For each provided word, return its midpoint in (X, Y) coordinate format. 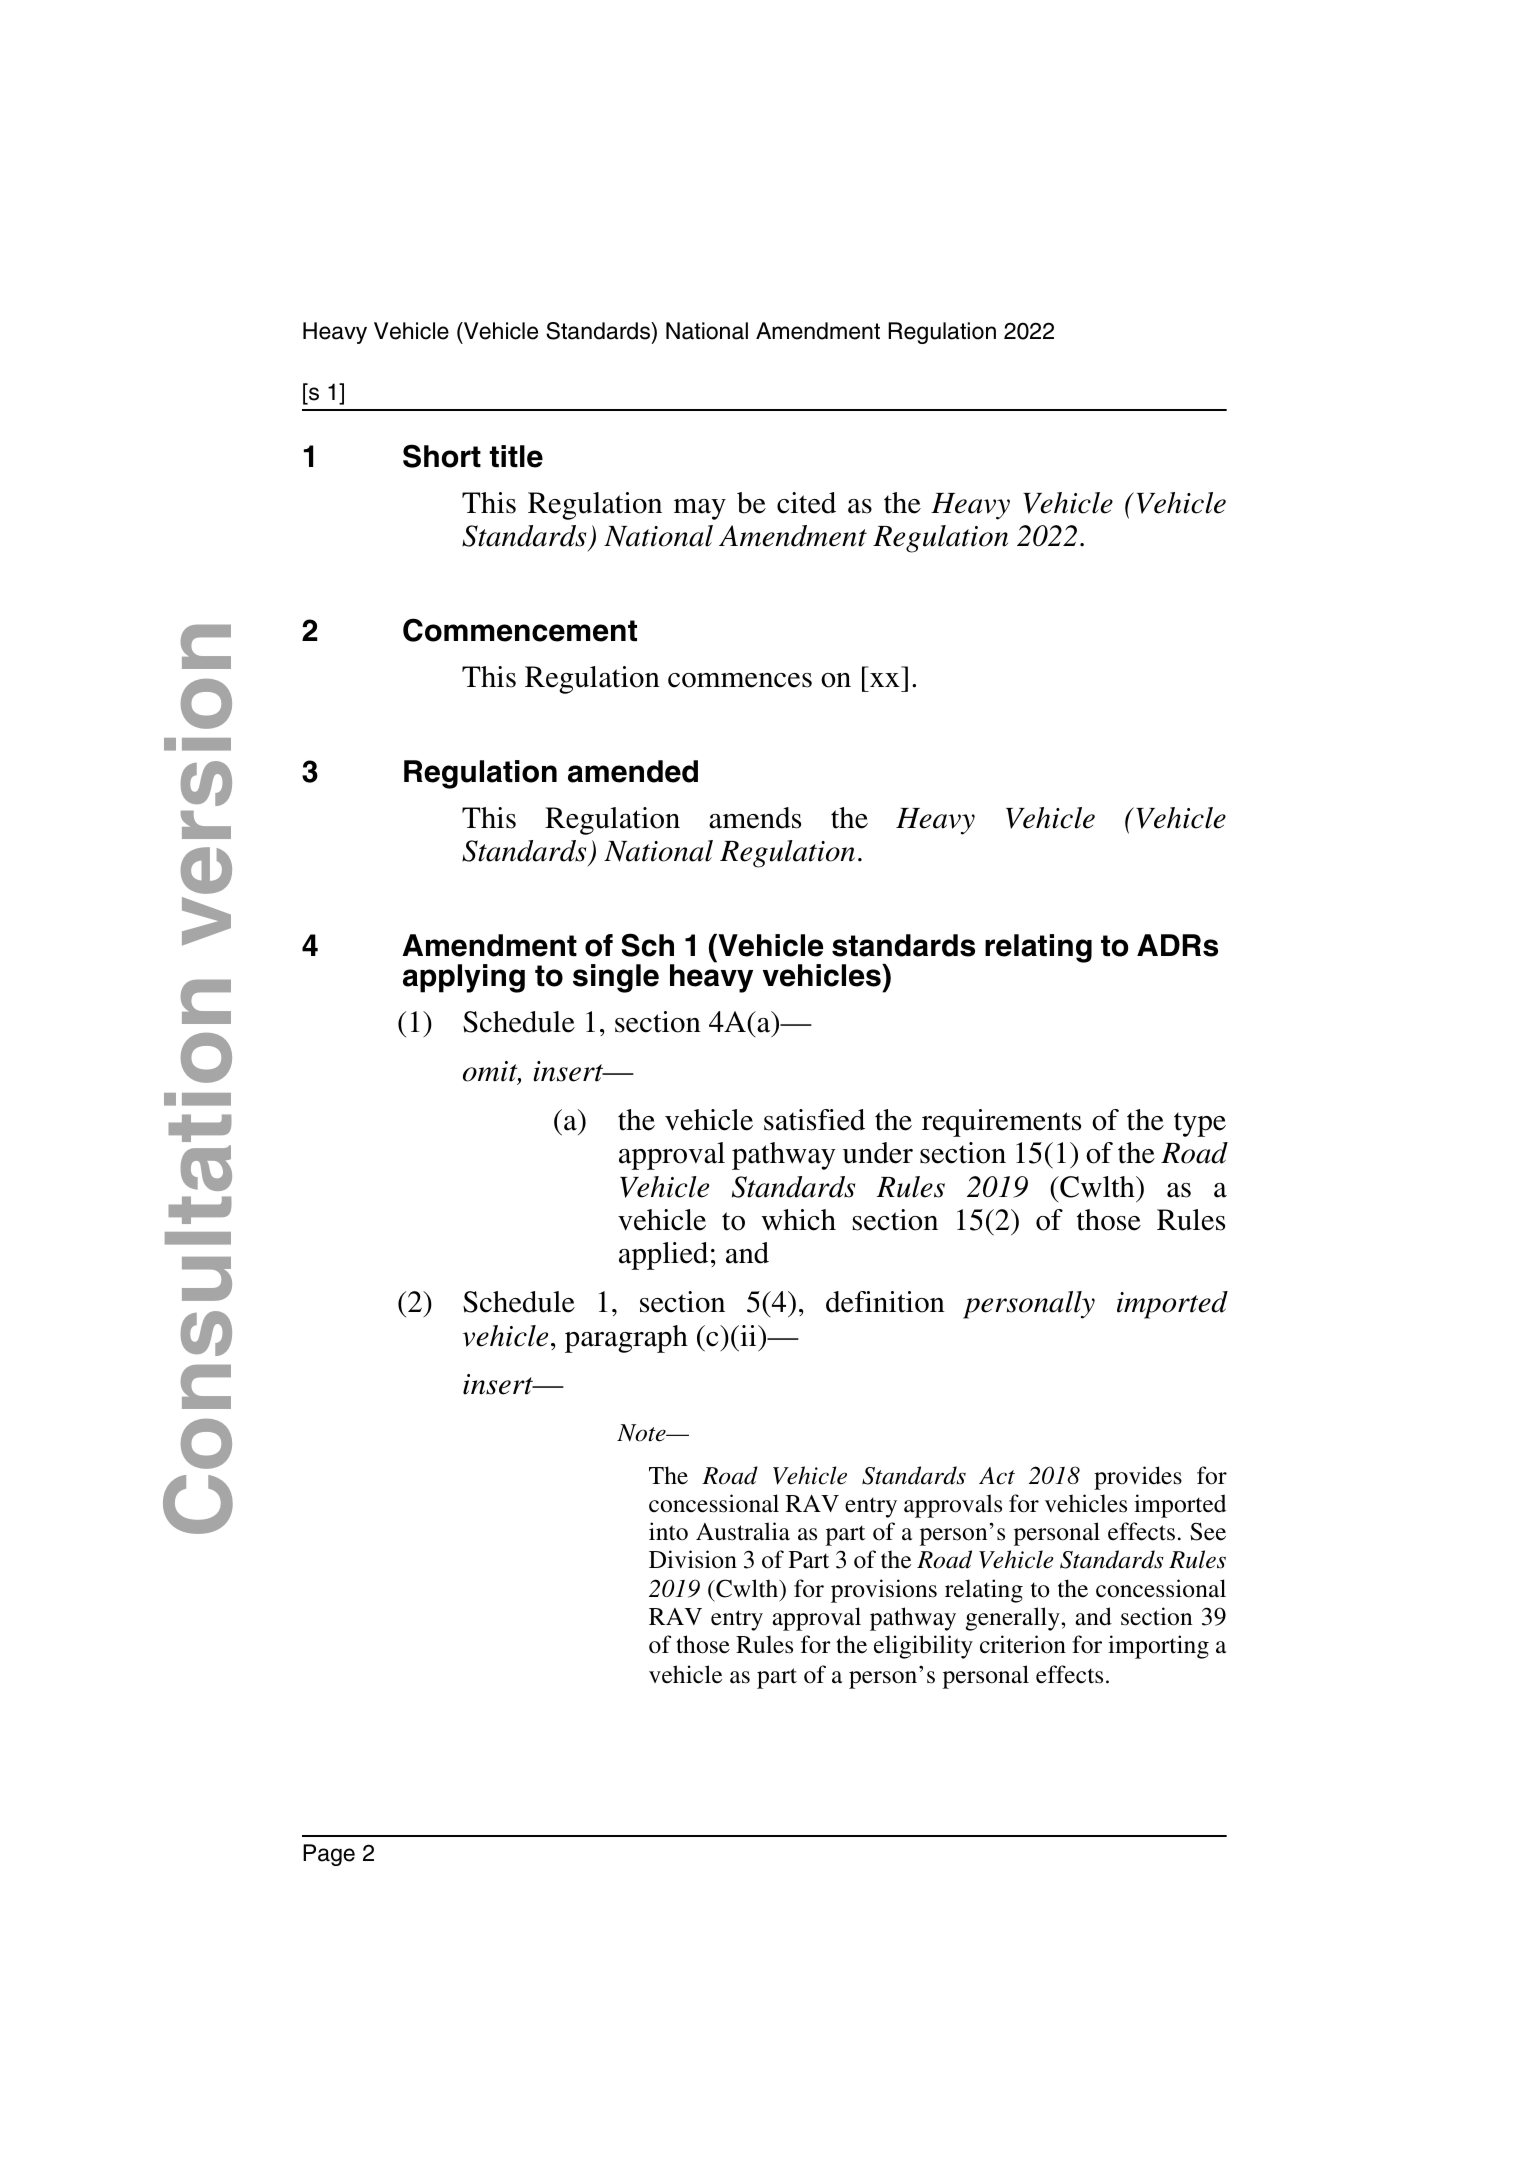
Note (642, 1433)
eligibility (923, 1647)
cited (806, 503)
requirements (1001, 1123)
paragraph (626, 1339)
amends (755, 818)
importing (1158, 1647)
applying (464, 978)
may (700, 509)
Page (329, 1855)
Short (442, 456)
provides (1138, 1478)
